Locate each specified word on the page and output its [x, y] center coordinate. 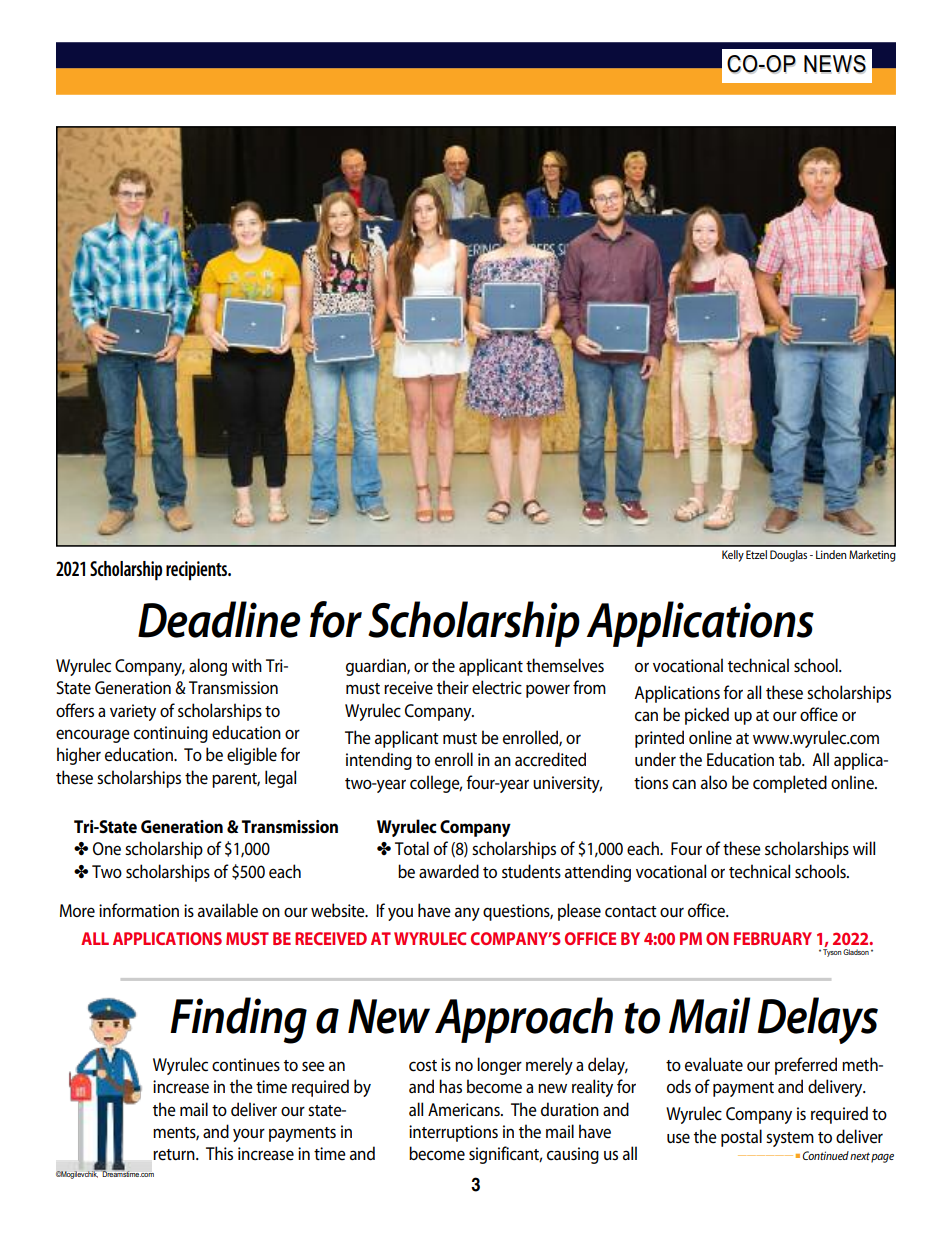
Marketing [872, 556]
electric [497, 687]
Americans [465, 1110]
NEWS [835, 64]
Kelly [733, 556]
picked [707, 716]
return [175, 1155]
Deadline [219, 619]
